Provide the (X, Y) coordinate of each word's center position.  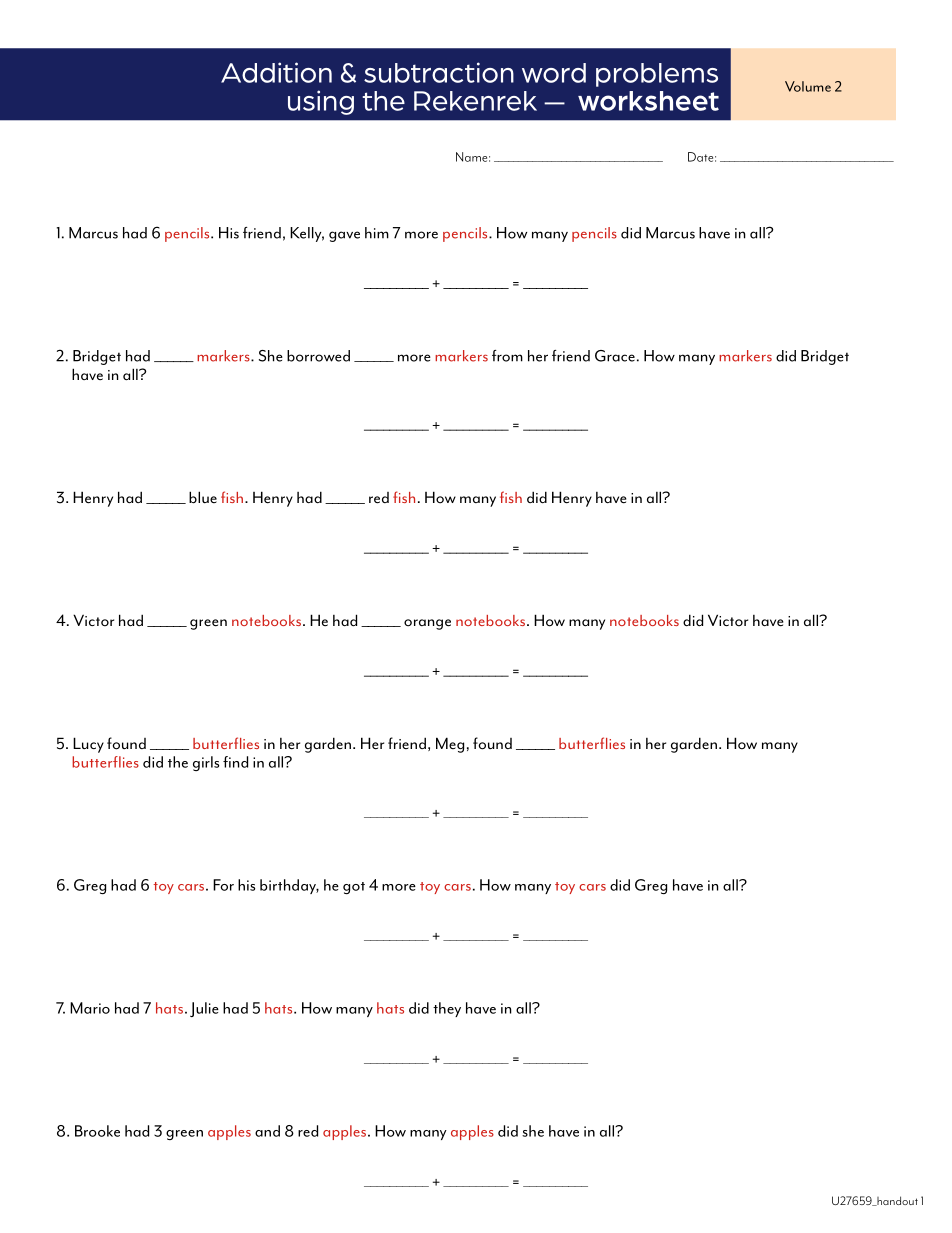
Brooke (97, 1131)
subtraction (439, 72)
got (354, 888)
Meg (450, 745)
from (507, 356)
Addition (276, 72)
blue (203, 497)
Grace (615, 356)
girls (206, 763)
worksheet (648, 101)
